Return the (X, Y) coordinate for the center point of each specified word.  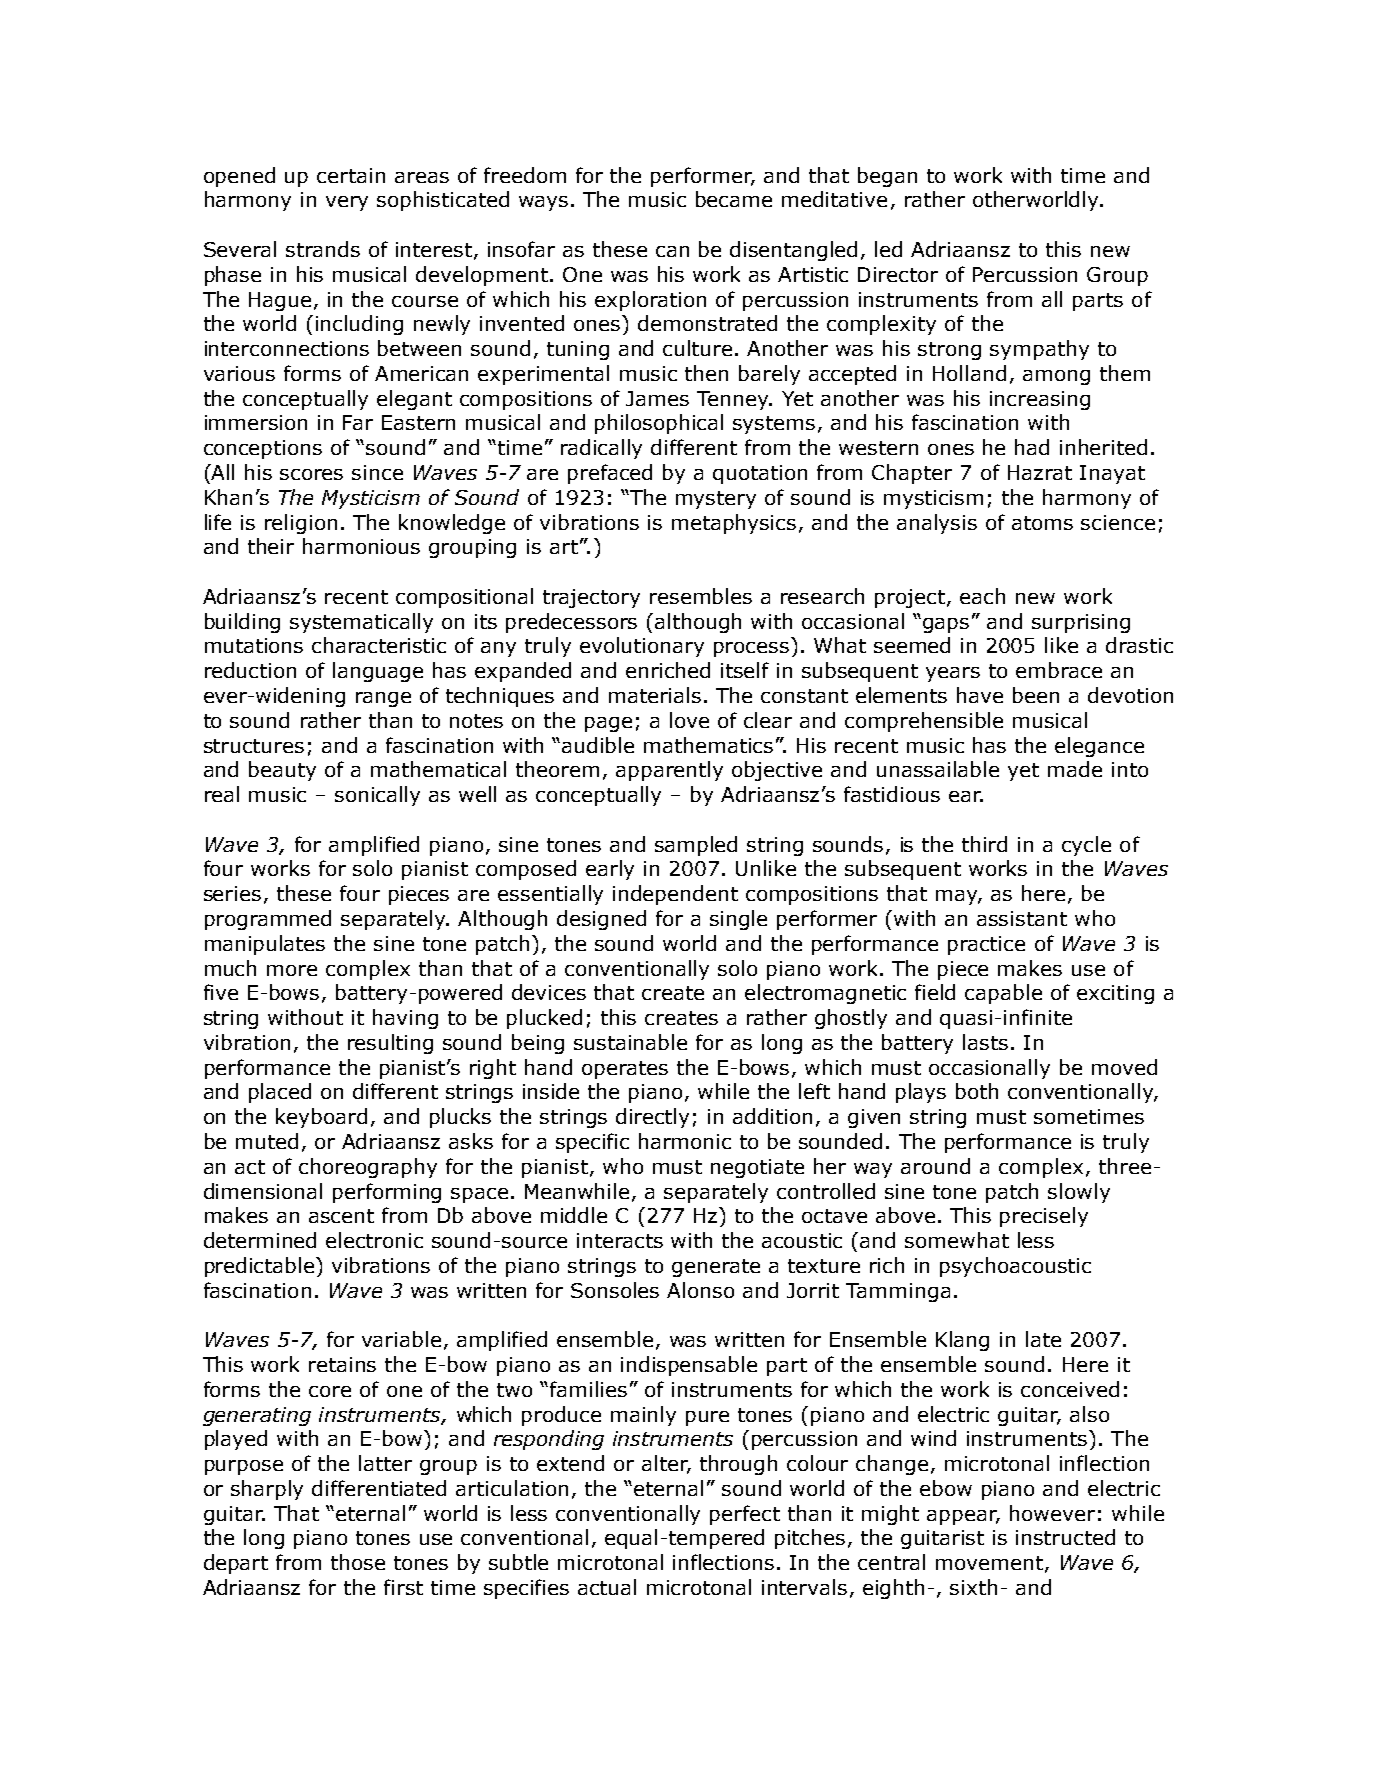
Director (898, 274)
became (734, 199)
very (347, 203)
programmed (268, 920)
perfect (745, 1515)
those (358, 1562)
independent (675, 895)
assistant (1022, 918)
